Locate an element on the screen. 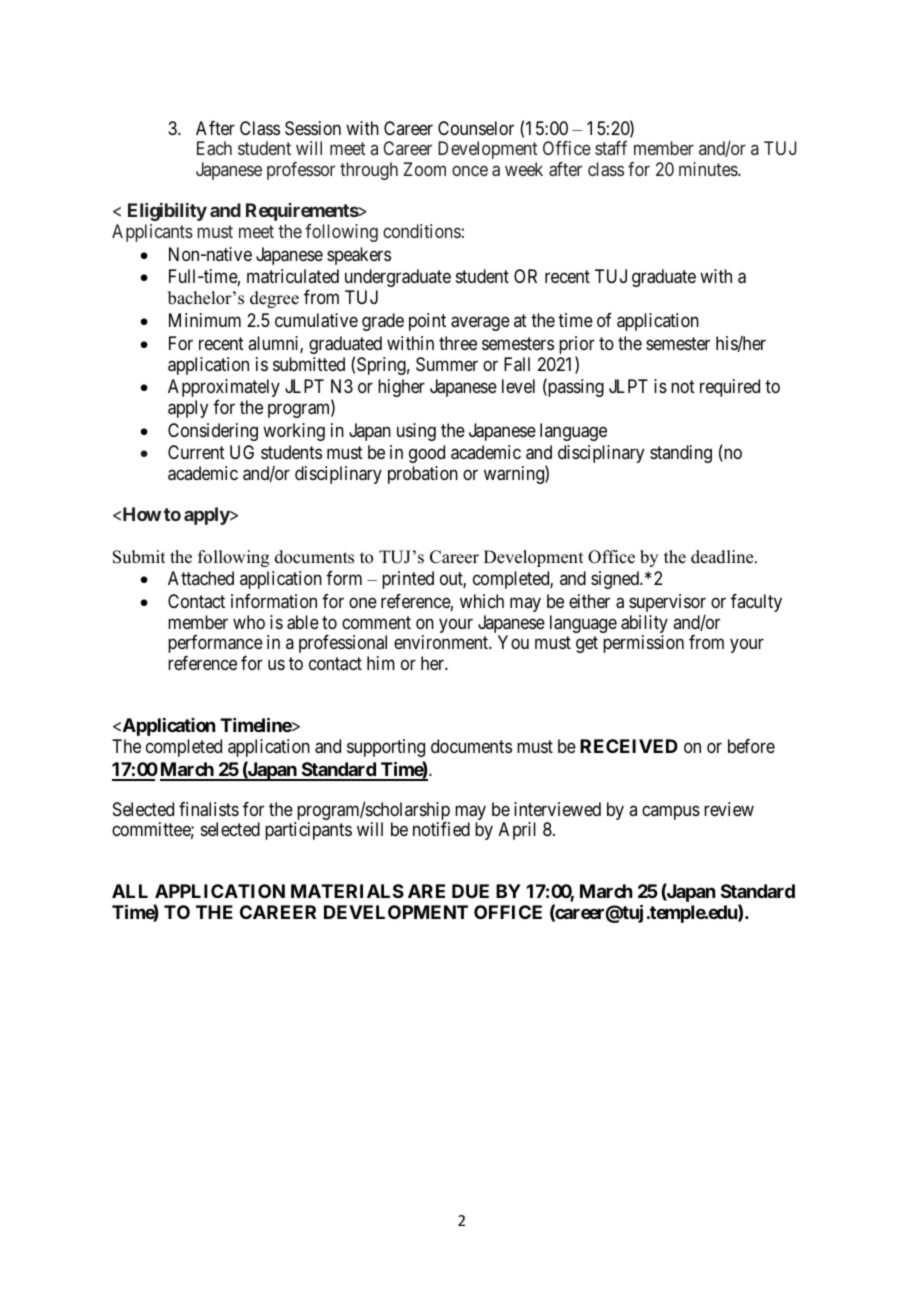 This screenshot has width=924, height=1308. DUE is located at coordinates (470, 891).
